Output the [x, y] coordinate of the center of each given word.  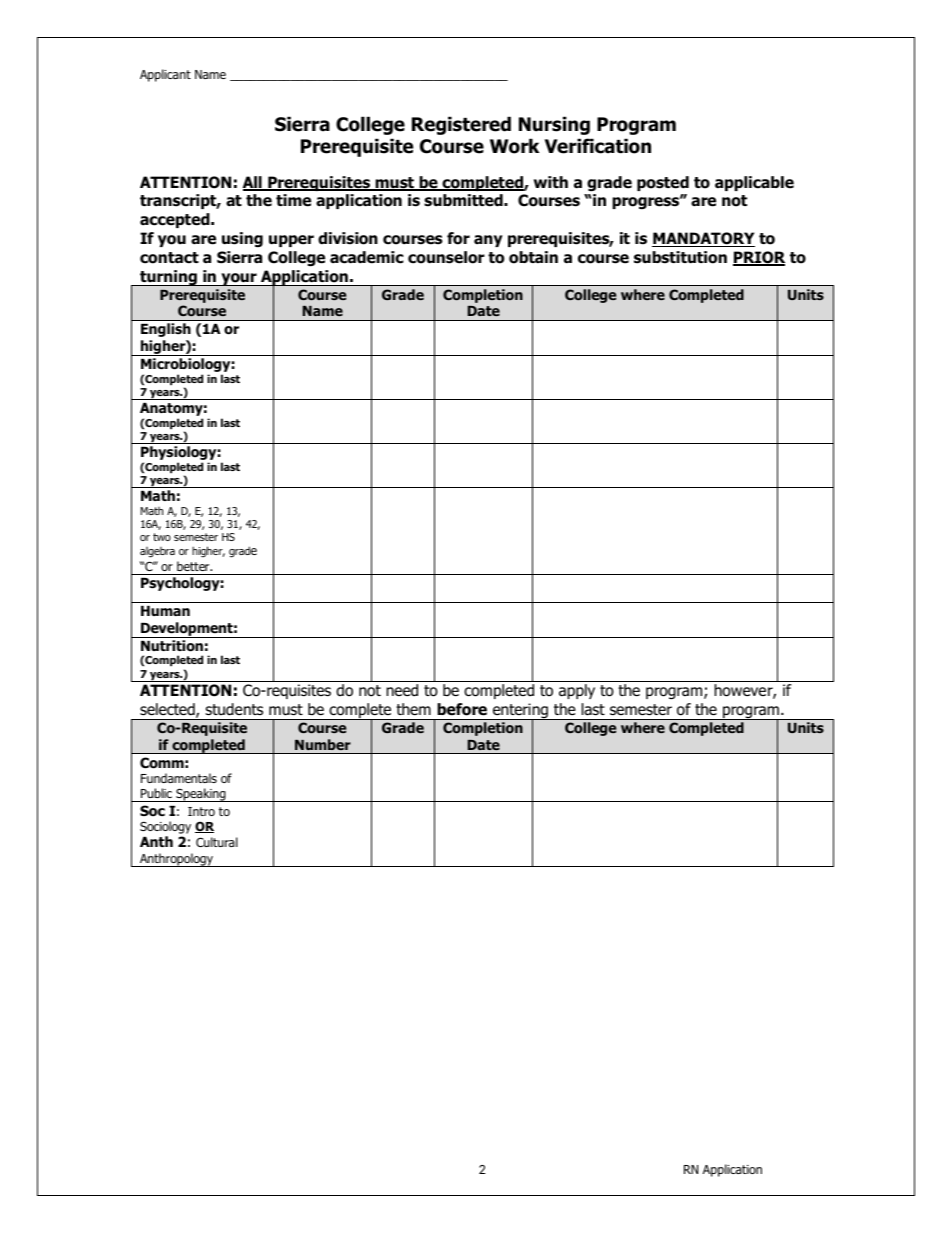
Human [165, 611]
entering [520, 712]
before [462, 709]
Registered [461, 125]
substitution [680, 257]
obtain [533, 257]
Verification [598, 146]
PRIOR [759, 258]
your [239, 279]
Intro [201, 811]
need [402, 690]
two [162, 537]
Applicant [165, 75]
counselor [446, 257]
